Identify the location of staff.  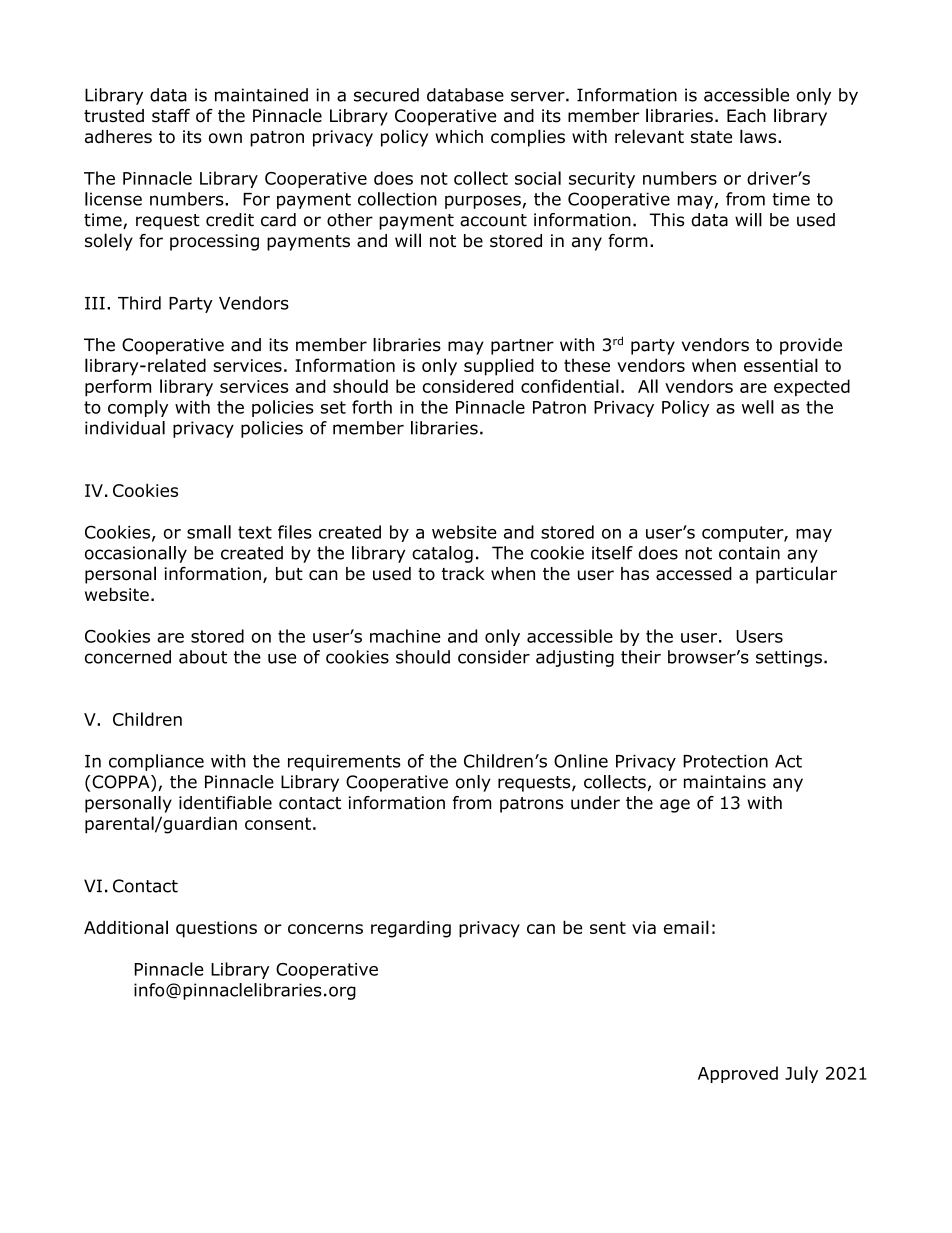
(171, 116).
